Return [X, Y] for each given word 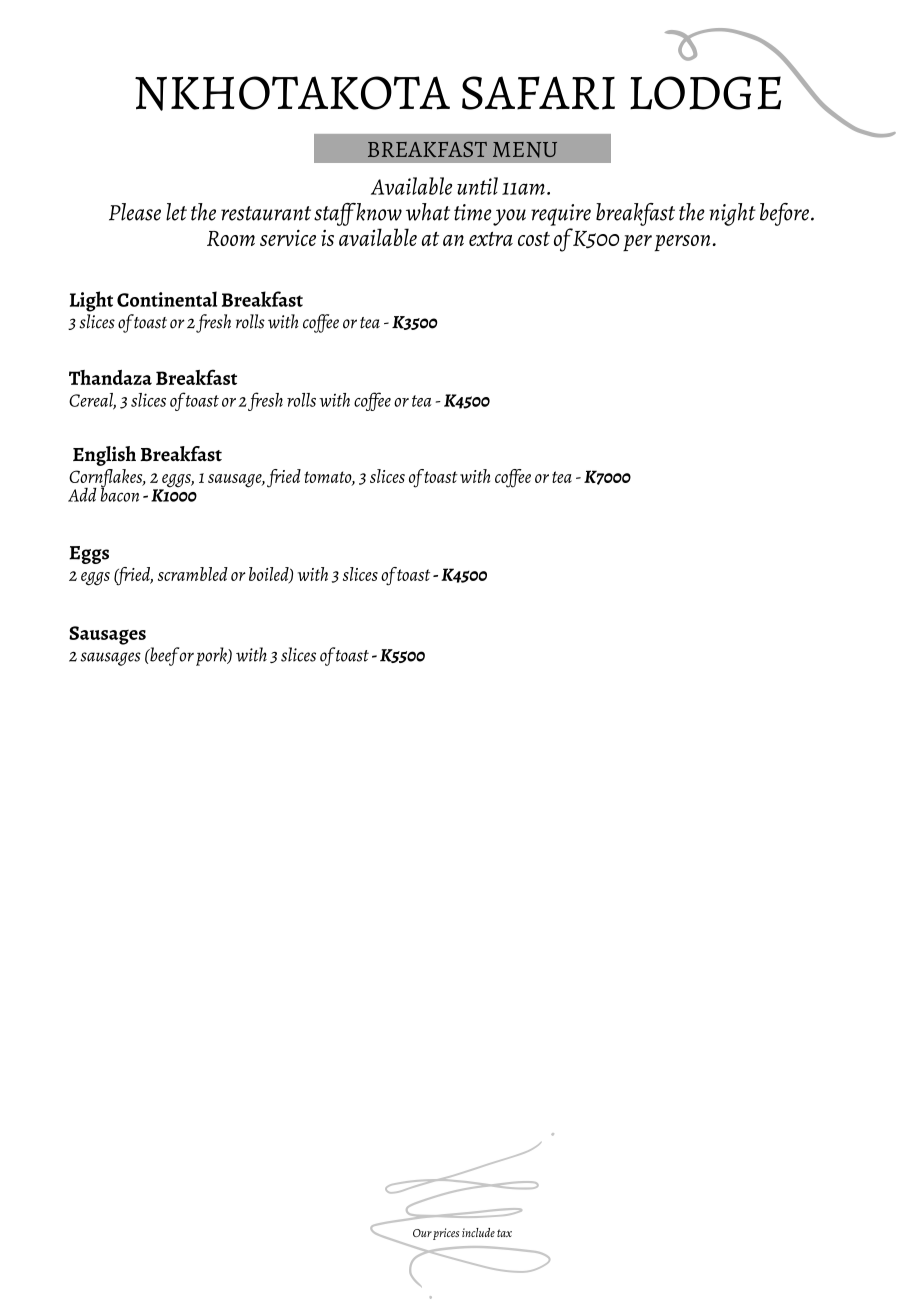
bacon [119, 493]
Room [231, 238]
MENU [525, 150]
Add [82, 494]
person [682, 243]
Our [423, 1234]
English [104, 456]
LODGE [705, 93]
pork [212, 656]
